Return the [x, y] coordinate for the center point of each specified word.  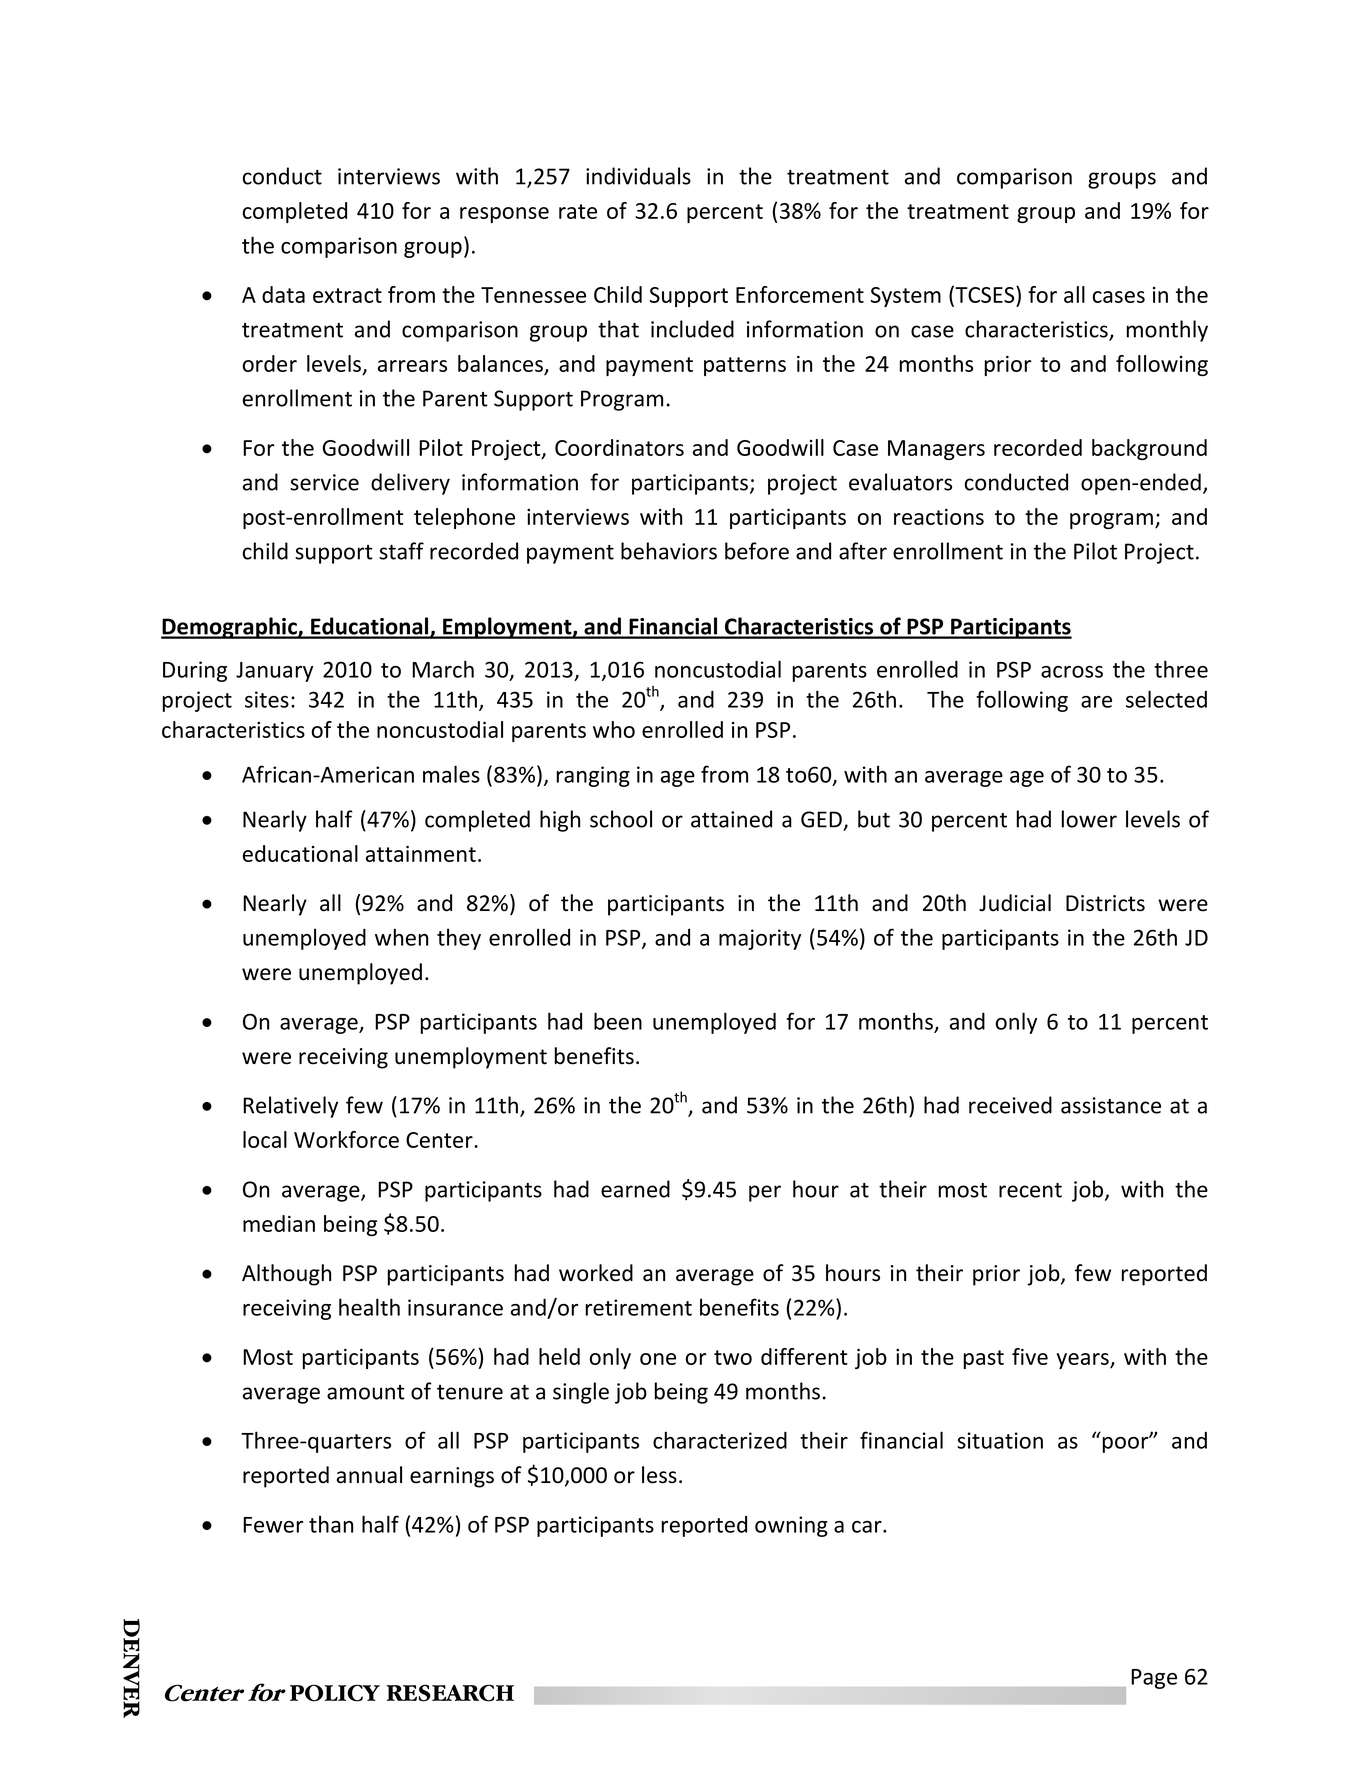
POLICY [335, 1693]
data [283, 294]
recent [1030, 1190]
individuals [638, 176]
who [614, 729]
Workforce [346, 1139]
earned [635, 1189]
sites [267, 699]
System [906, 297]
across [1072, 672]
